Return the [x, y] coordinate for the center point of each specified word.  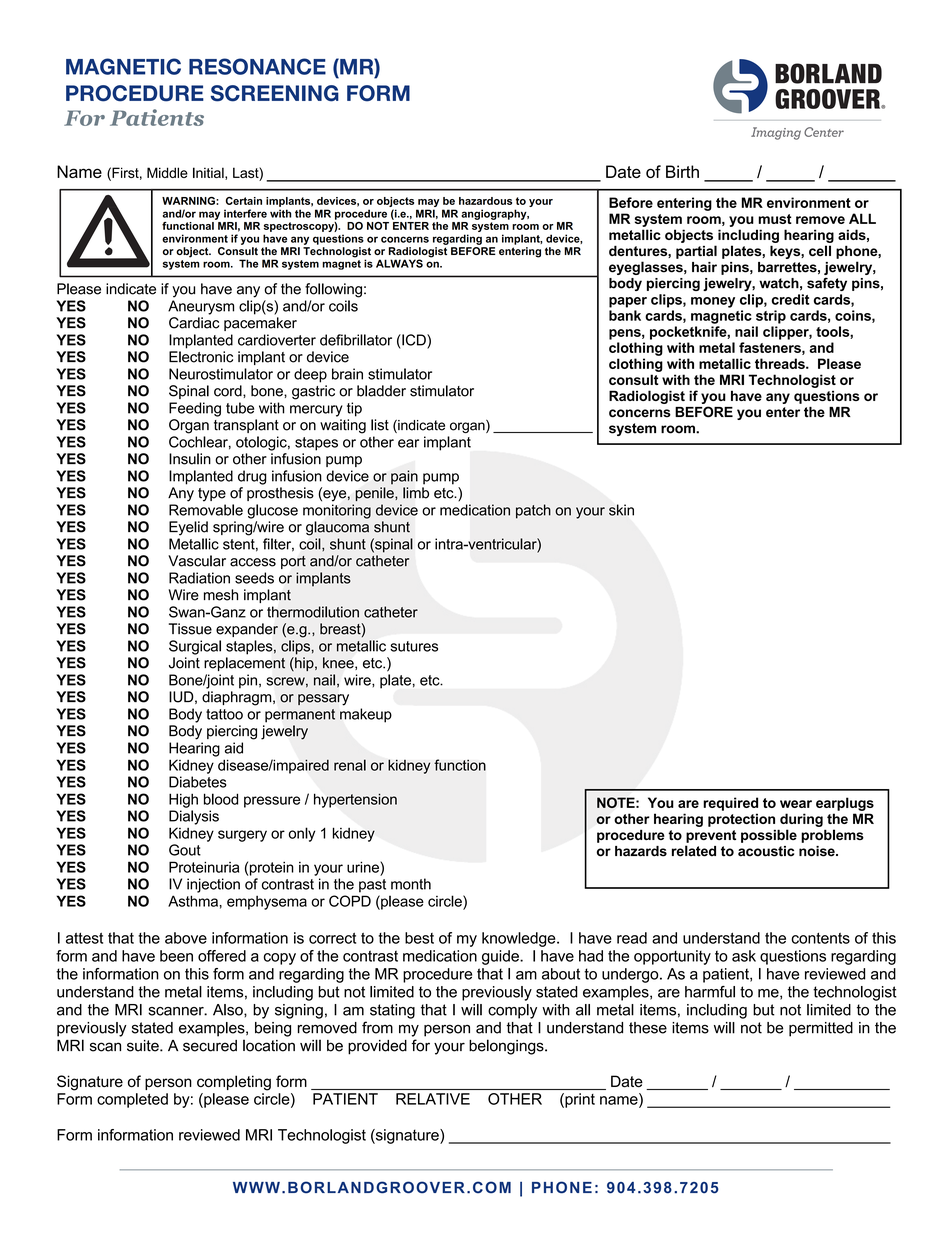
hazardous [485, 201]
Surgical [195, 647]
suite [144, 1046]
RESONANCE [257, 66]
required [730, 804]
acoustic [766, 851]
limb [416, 493]
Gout [185, 850]
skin [621, 510]
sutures [414, 646]
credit [791, 299]
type [212, 495]
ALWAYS [399, 263]
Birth [682, 171]
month [411, 884]
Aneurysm [201, 307]
